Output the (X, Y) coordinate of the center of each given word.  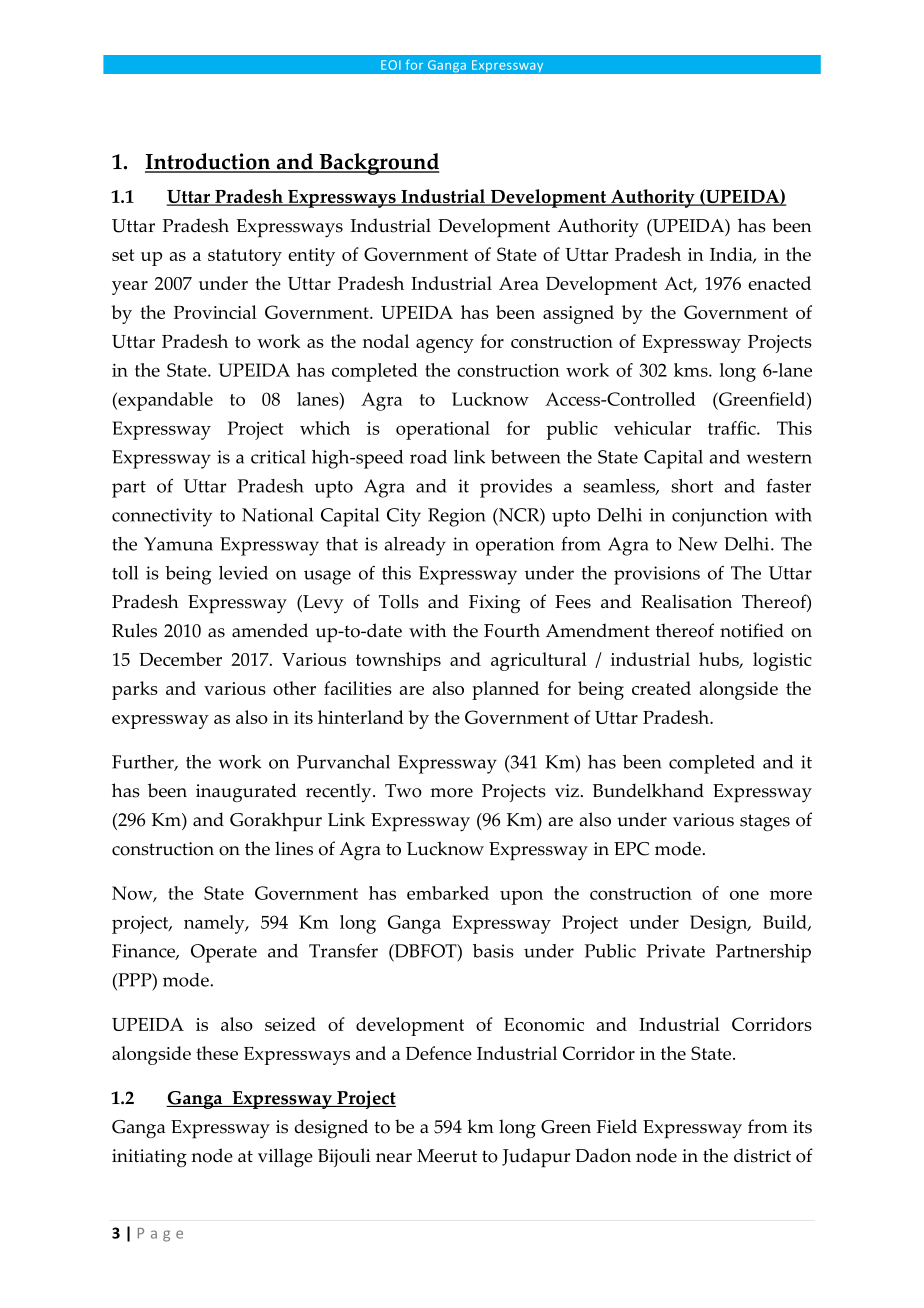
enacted (779, 283)
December (180, 659)
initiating (149, 1158)
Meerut (447, 1156)
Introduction (209, 162)
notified (752, 630)
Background (378, 164)
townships (398, 661)
